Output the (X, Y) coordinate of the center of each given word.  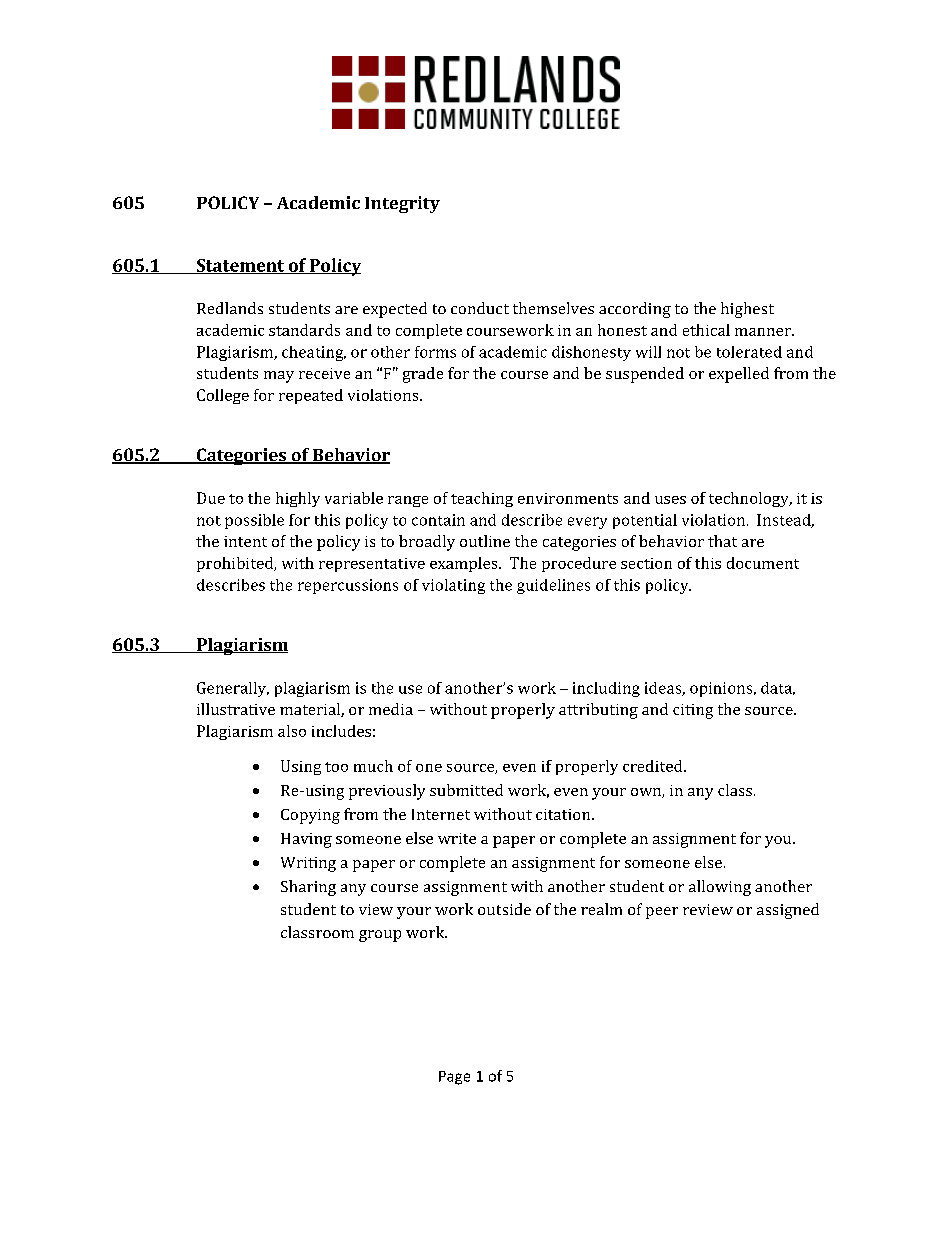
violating (453, 586)
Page (454, 1078)
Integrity (402, 204)
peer (662, 913)
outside (504, 909)
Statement (240, 266)
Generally (233, 689)
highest (747, 310)
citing (693, 711)
